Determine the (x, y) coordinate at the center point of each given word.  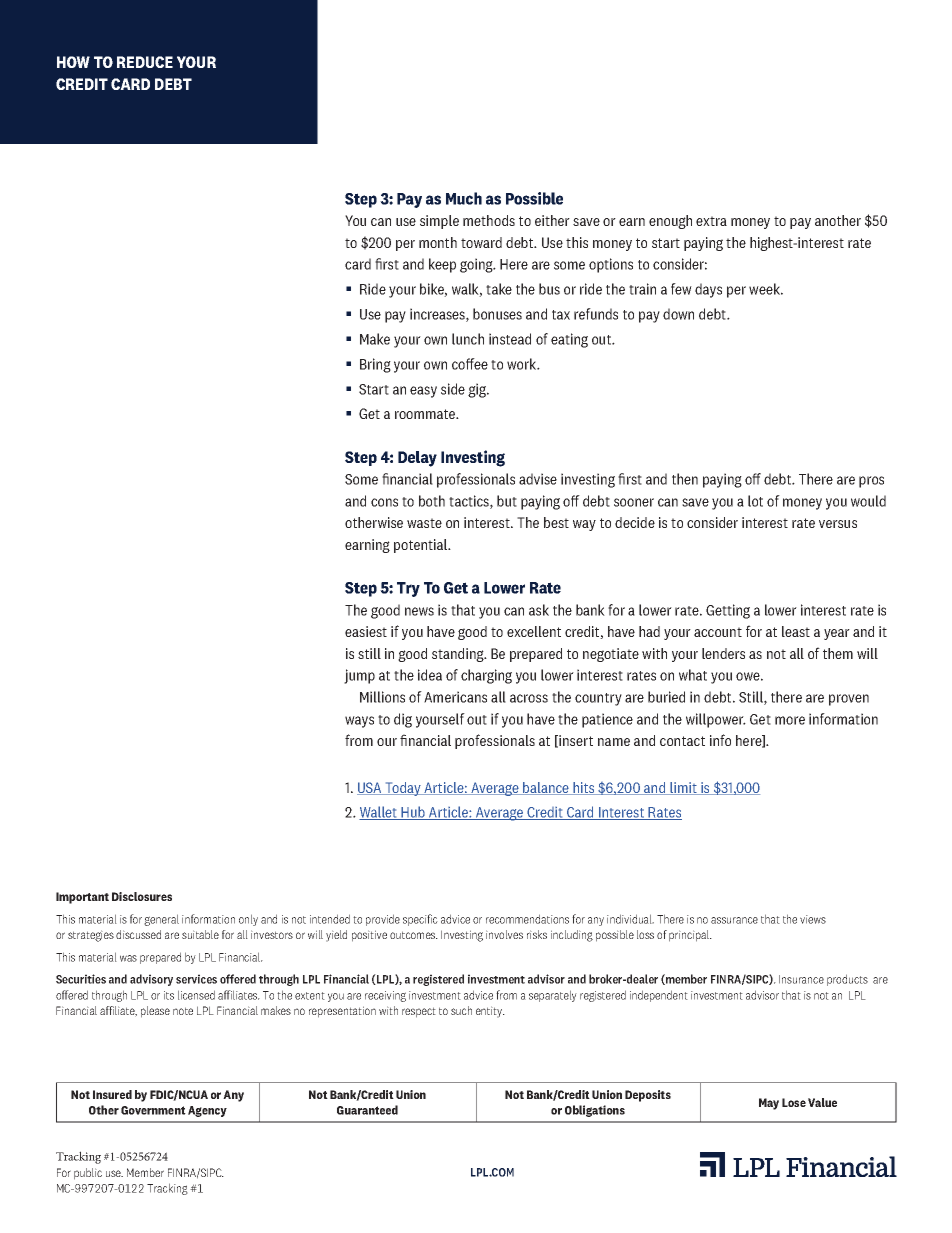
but (507, 501)
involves (504, 934)
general (161, 920)
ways (359, 722)
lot (755, 501)
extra (711, 221)
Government (153, 1110)
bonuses (497, 314)
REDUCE (145, 62)
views (813, 919)
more (790, 720)
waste (424, 523)
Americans (455, 697)
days (708, 290)
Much (464, 198)
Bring (375, 365)
